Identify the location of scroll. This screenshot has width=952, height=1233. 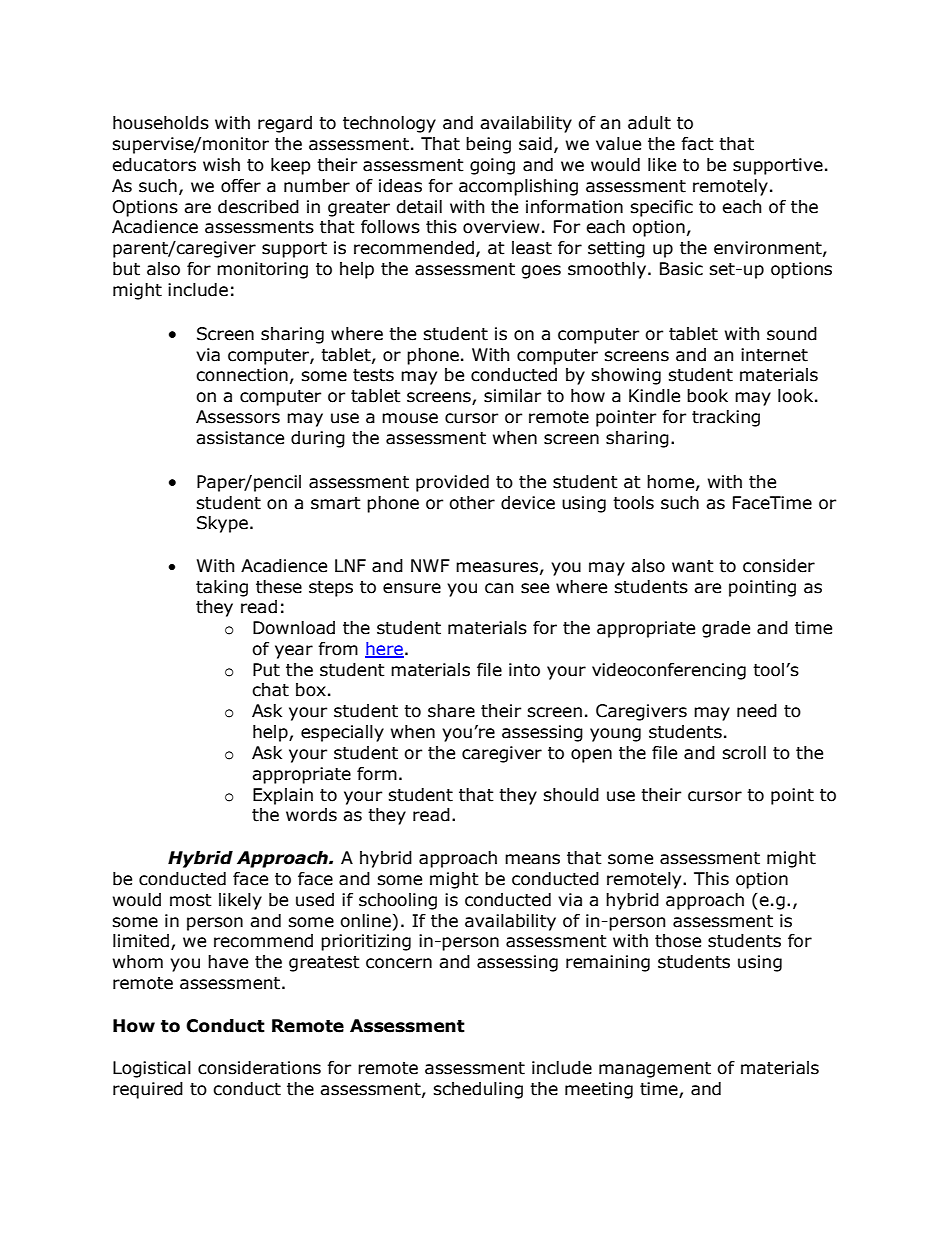
(744, 753).
